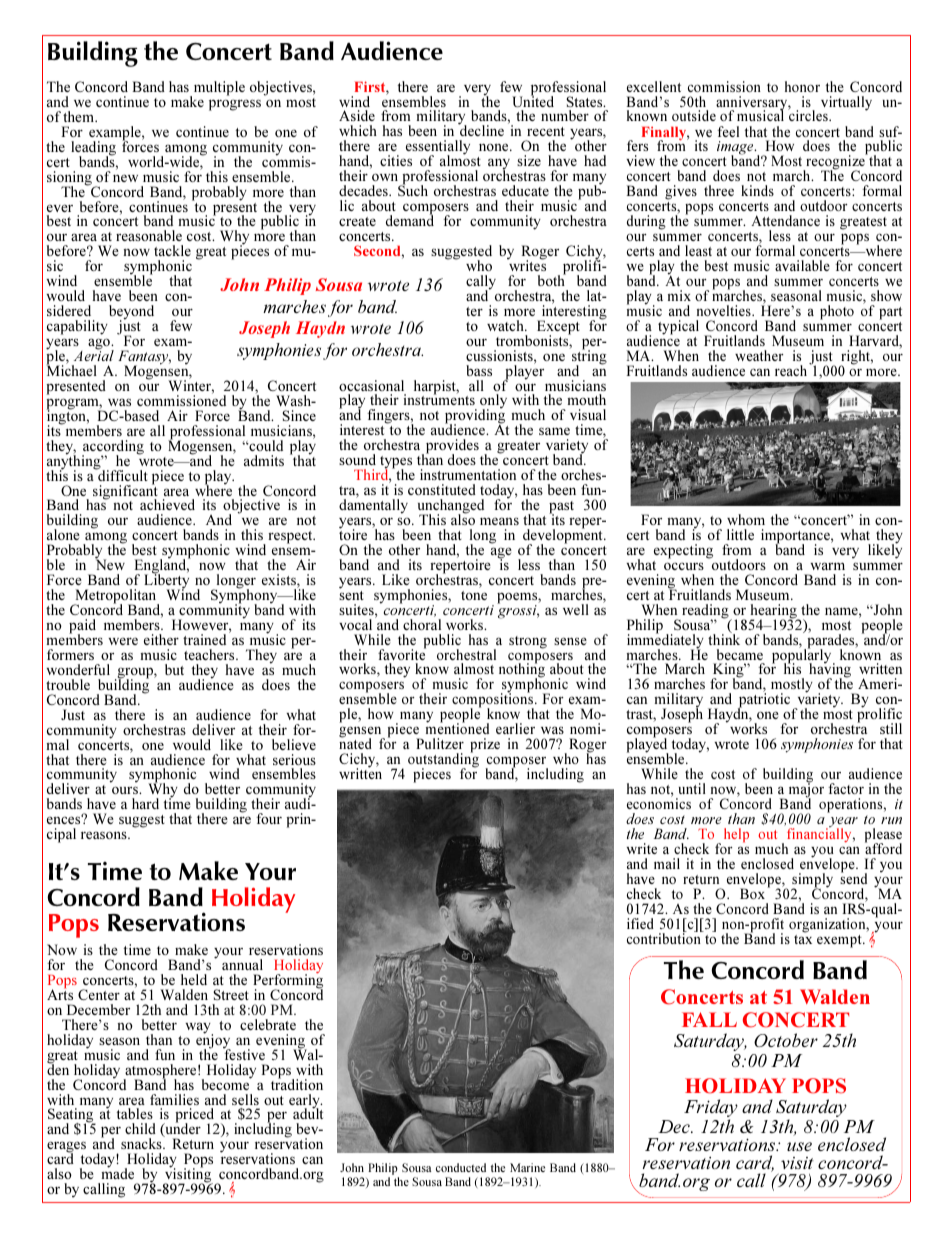 This document has width=952, height=1233. What do you see at coordinates (461, 1167) in the document?
I see `conducted` at bounding box center [461, 1167].
